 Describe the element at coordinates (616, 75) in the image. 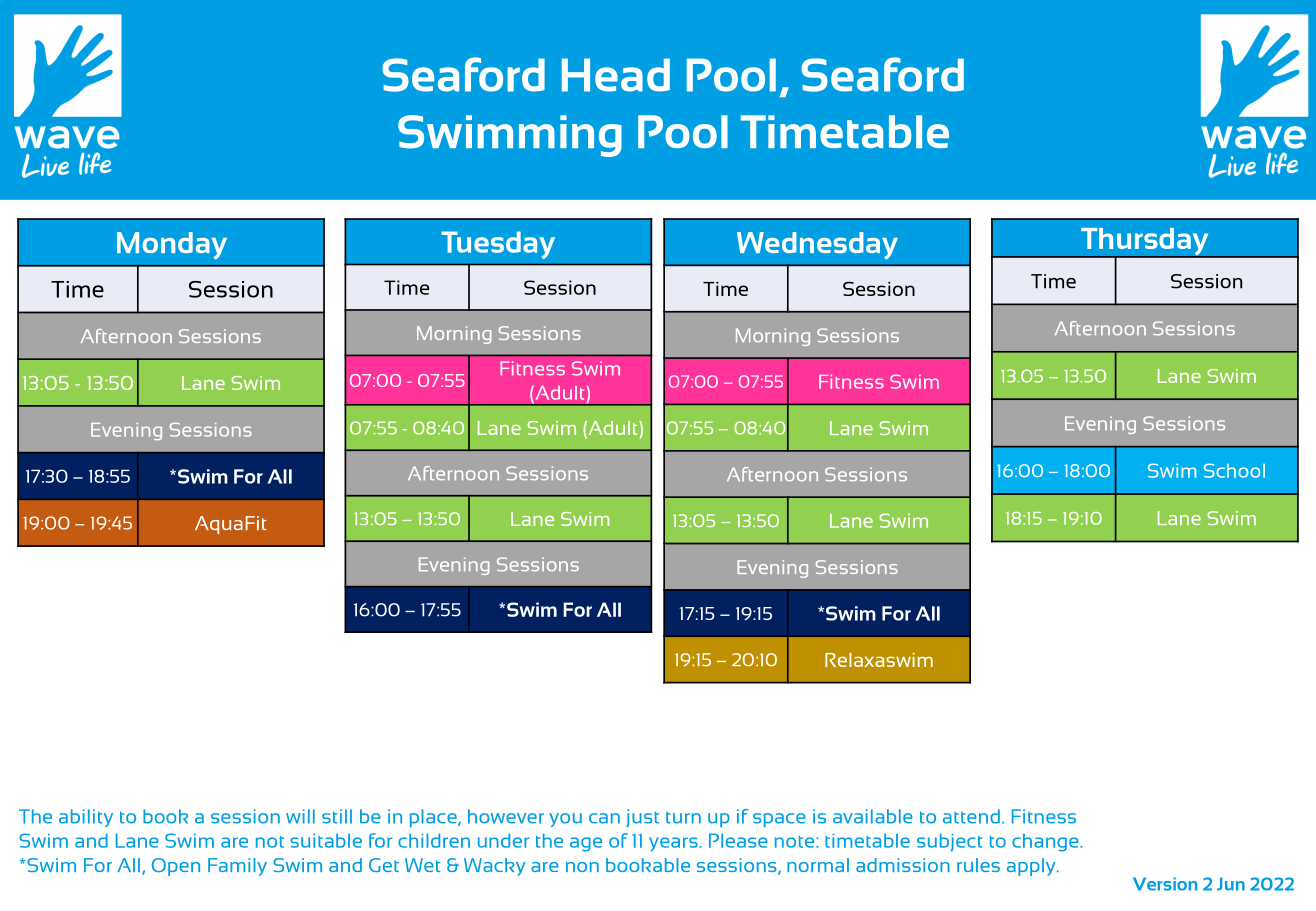

I see `Head` at that location.
